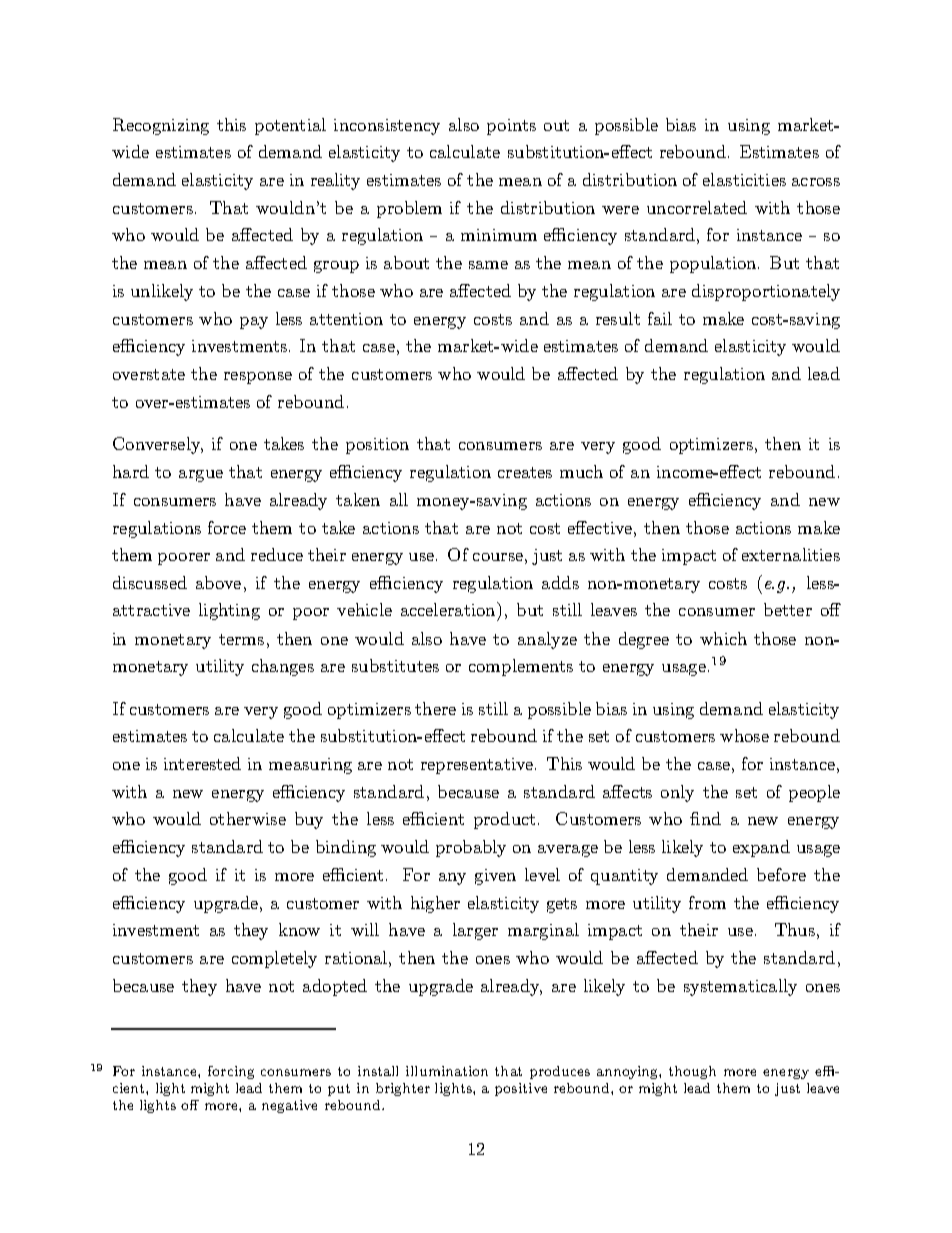 The width and height of the screenshot is (952, 1233). What do you see at coordinates (744, 179) in the screenshot?
I see `elasticities` at bounding box center [744, 179].
